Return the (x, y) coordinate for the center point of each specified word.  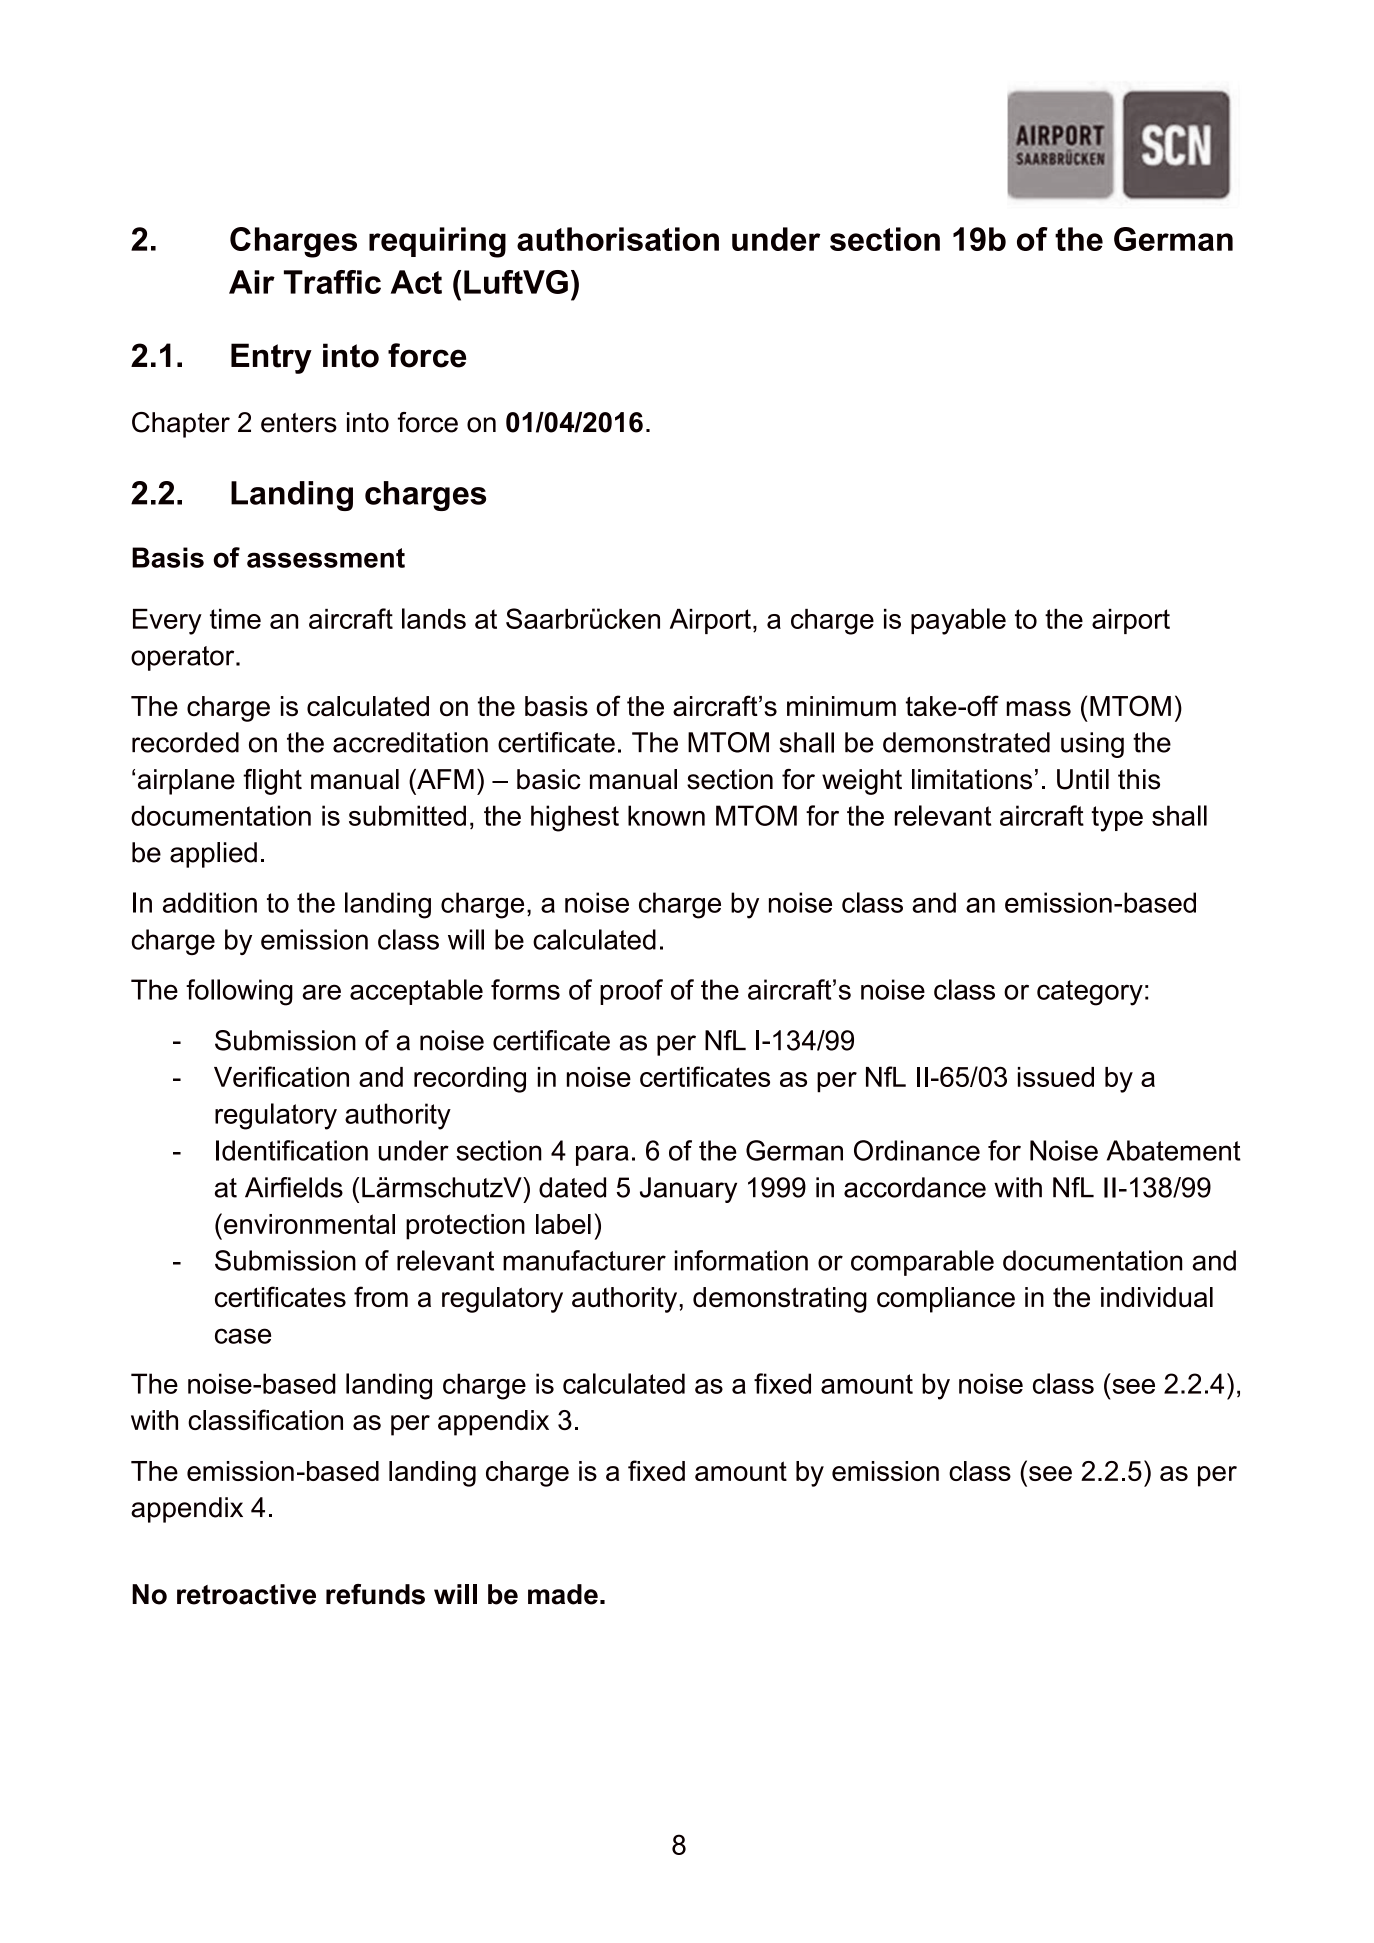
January (688, 1190)
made (563, 1594)
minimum (841, 706)
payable (958, 621)
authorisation (618, 239)
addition (210, 902)
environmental (309, 1224)
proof (631, 992)
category (1090, 993)
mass (1039, 709)
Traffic (332, 282)
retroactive (246, 1594)
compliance (946, 1300)
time (235, 619)
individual (1157, 1297)
